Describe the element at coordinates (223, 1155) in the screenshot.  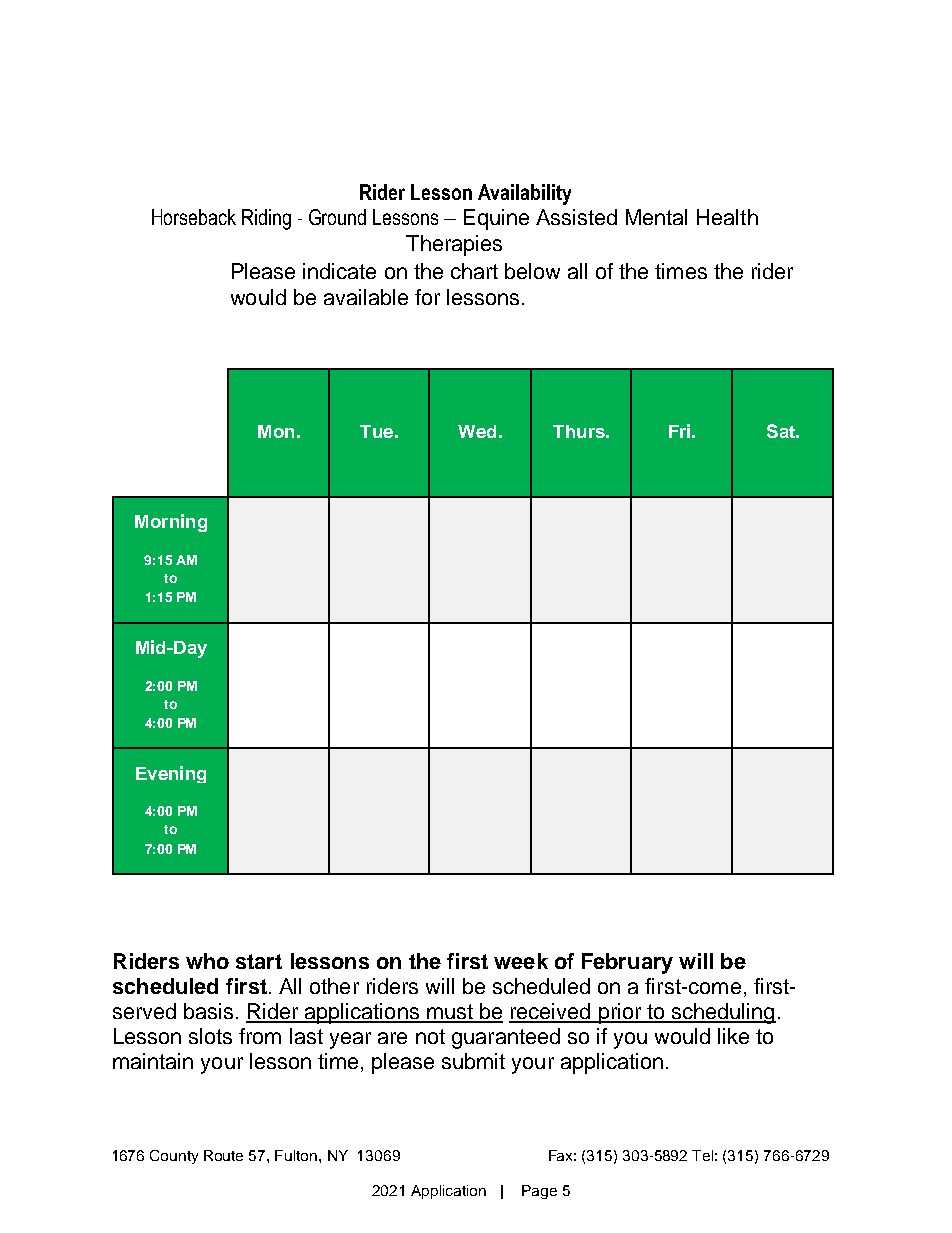
I see `Route` at that location.
